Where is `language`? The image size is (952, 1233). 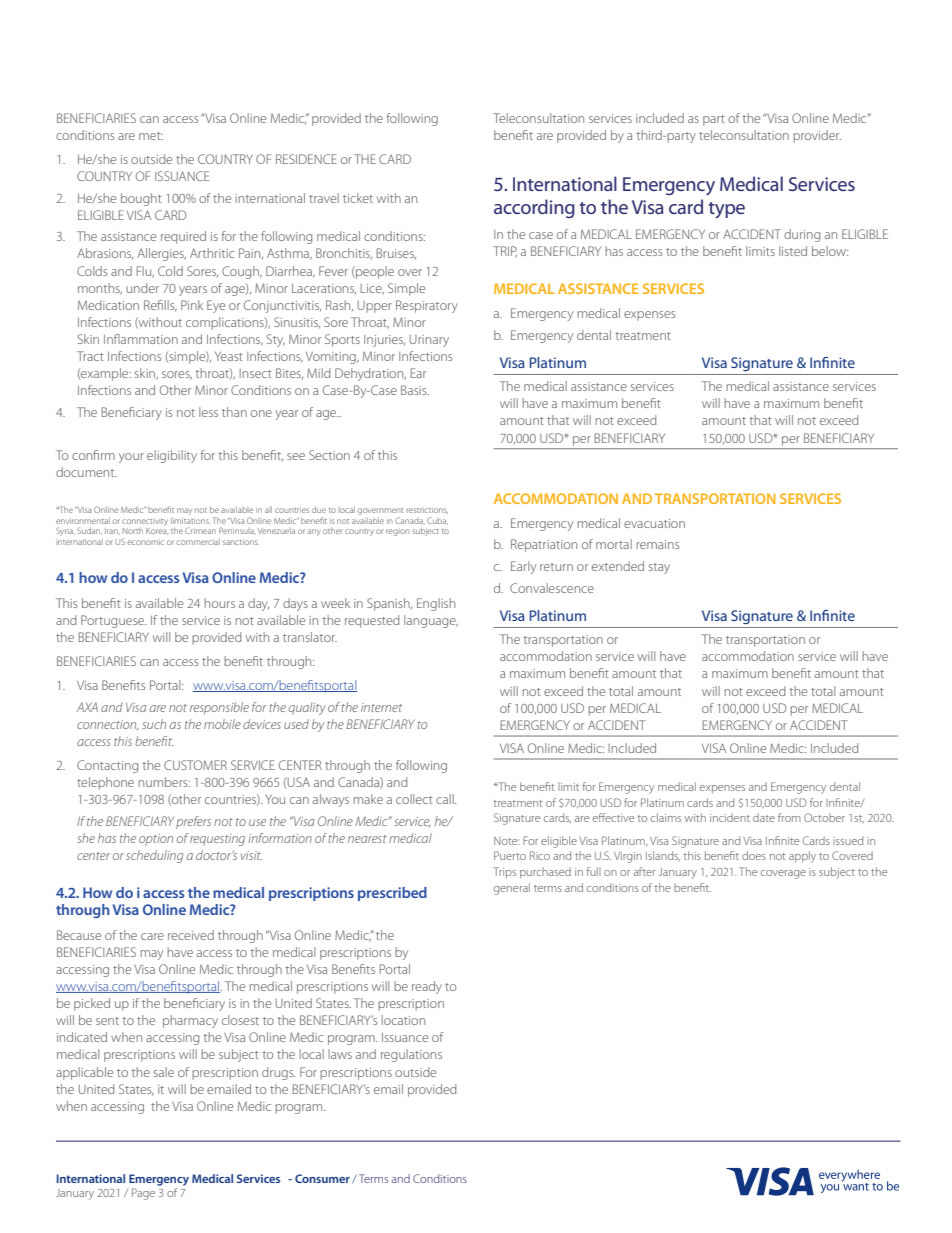
language is located at coordinates (431, 621).
